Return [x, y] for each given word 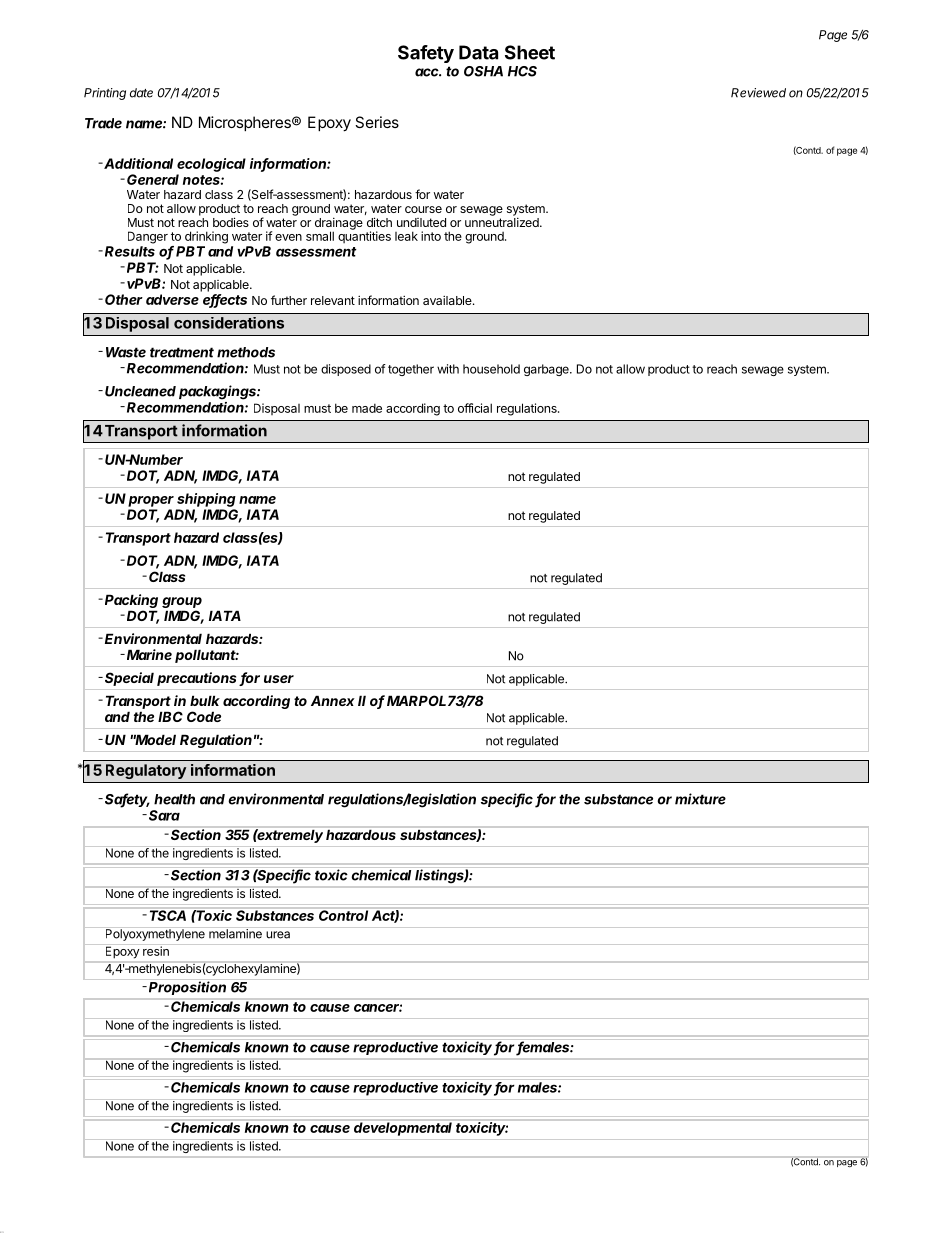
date [141, 93]
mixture [700, 799]
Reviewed [758, 93]
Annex [333, 700]
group [182, 602]
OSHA [483, 71]
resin [156, 950]
